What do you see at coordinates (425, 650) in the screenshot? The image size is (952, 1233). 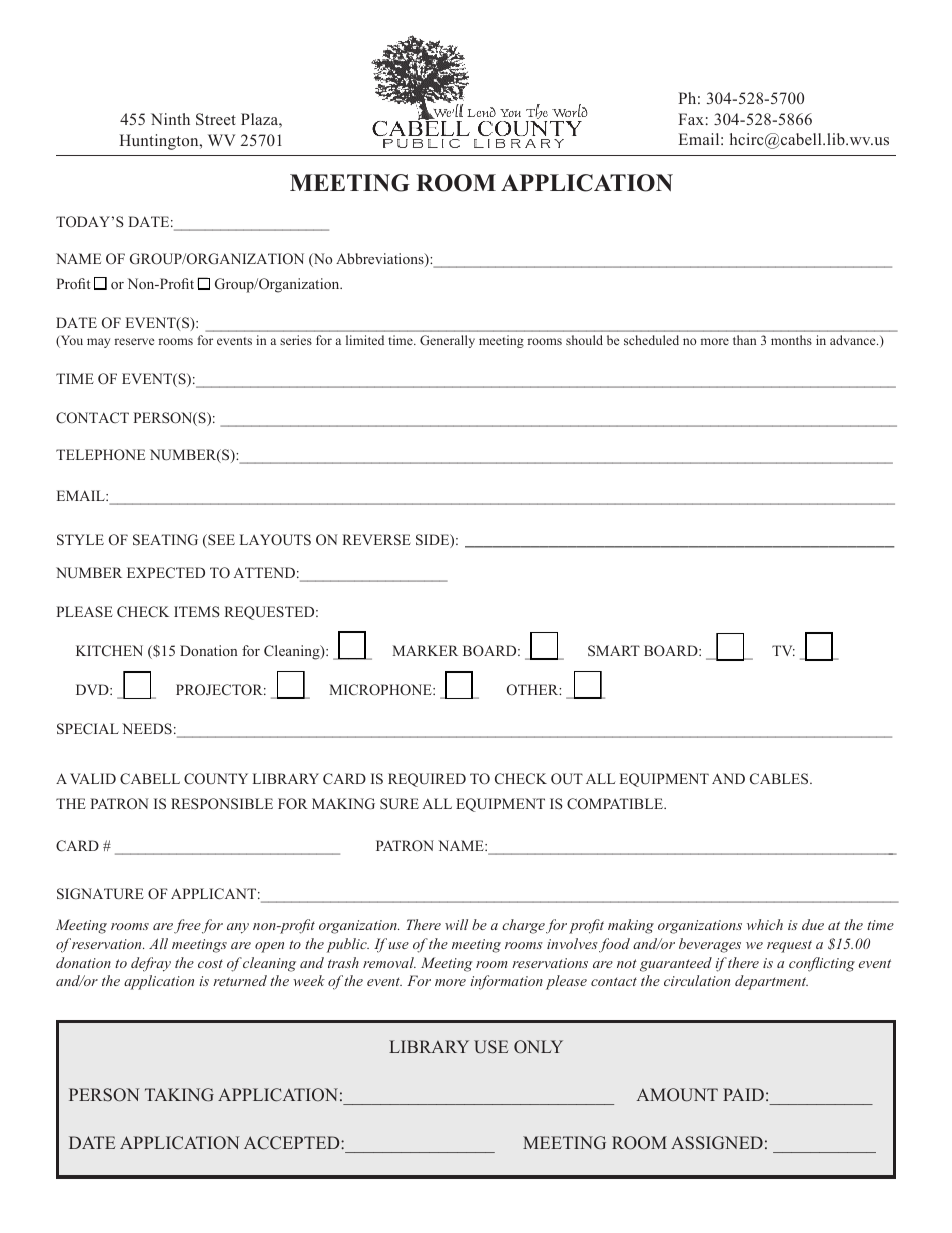 I see `MARKER` at bounding box center [425, 650].
